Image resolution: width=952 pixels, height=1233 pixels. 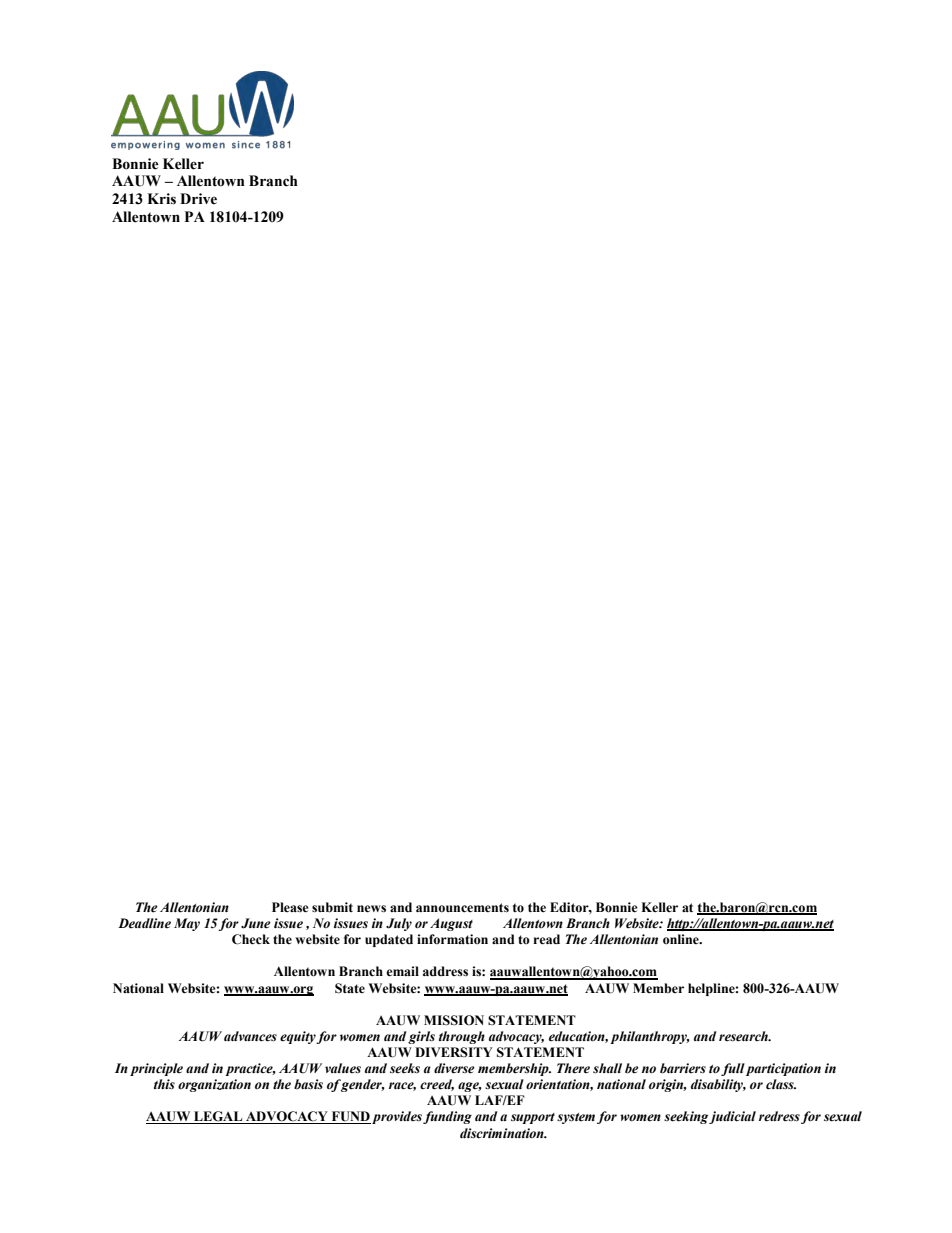 What do you see at coordinates (462, 908) in the screenshot?
I see `announcements` at bounding box center [462, 908].
